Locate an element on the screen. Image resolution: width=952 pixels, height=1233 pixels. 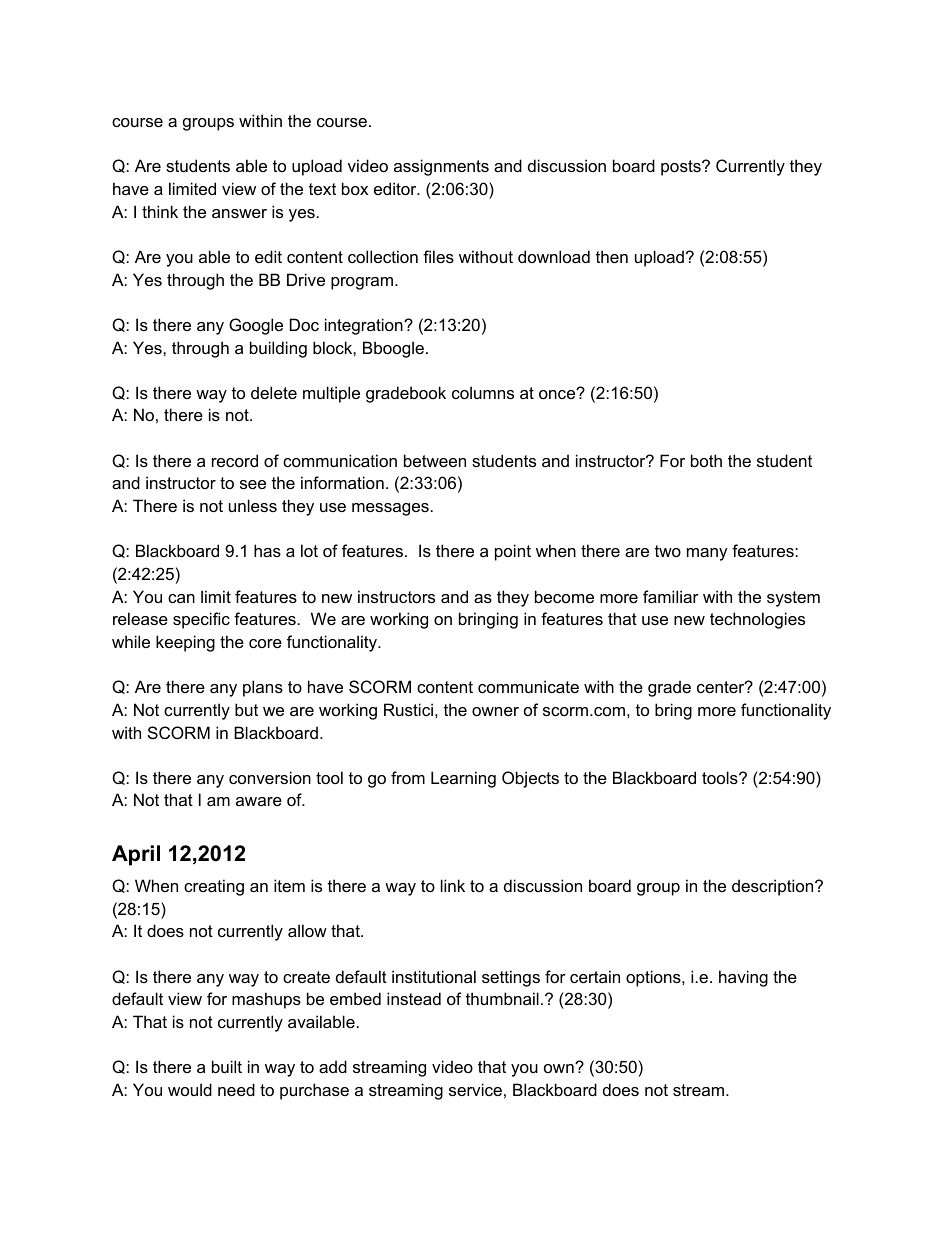
built is located at coordinates (227, 1066).
